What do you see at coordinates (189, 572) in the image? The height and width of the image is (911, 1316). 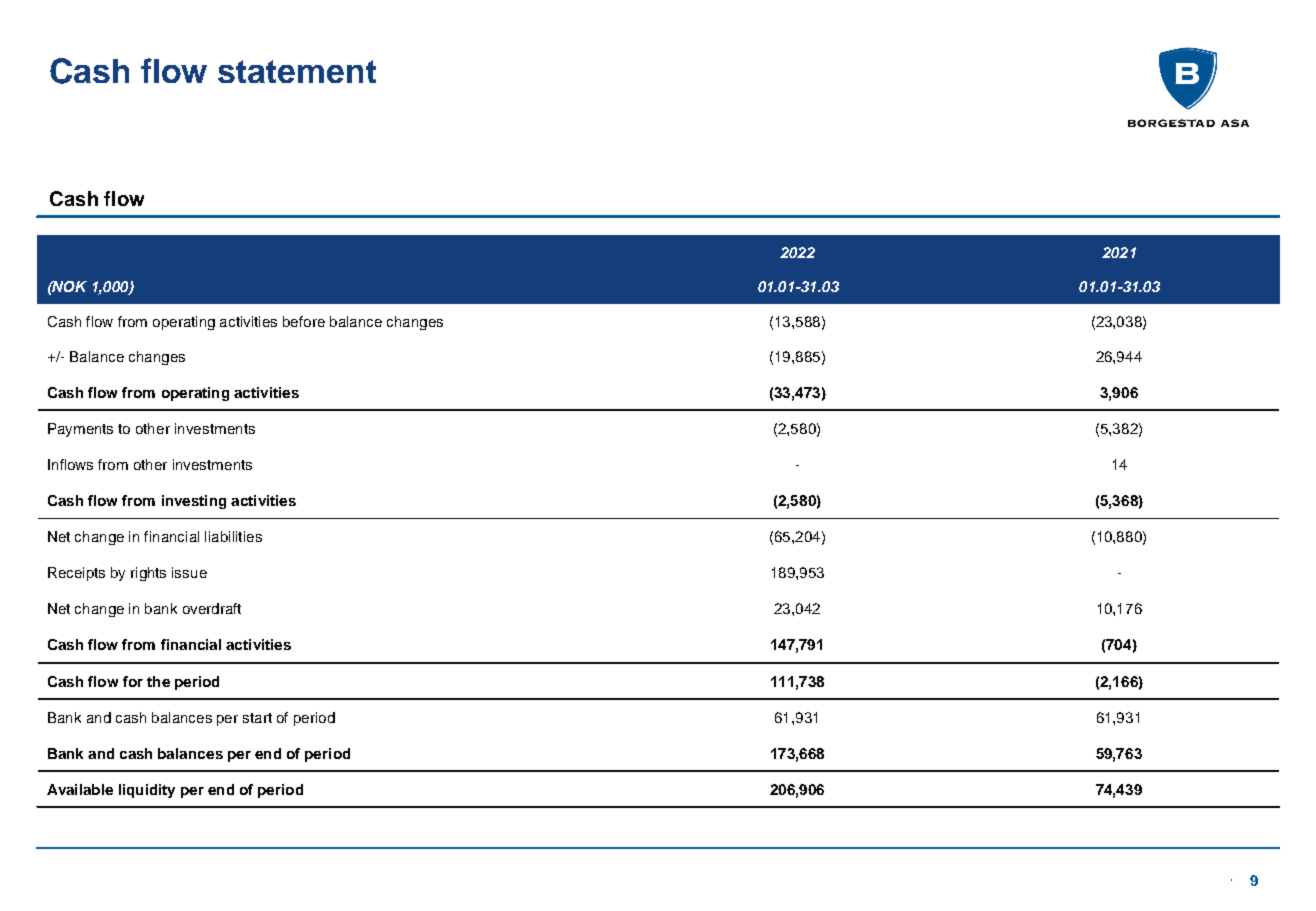 I see `issue` at bounding box center [189, 572].
